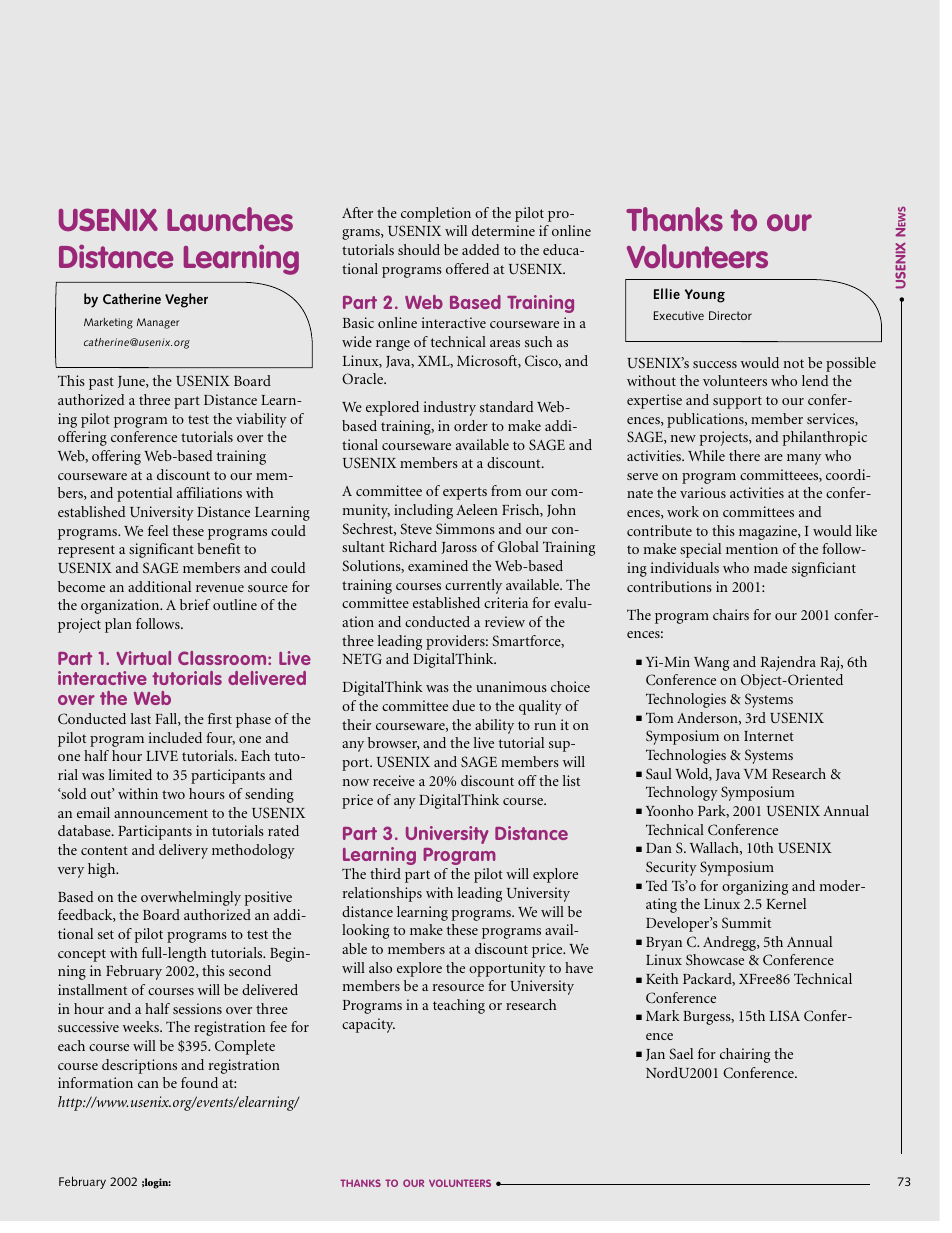 This screenshot has height=1233, width=952. Describe the element at coordinates (139, 1066) in the screenshot. I see `descriptions` at that location.
